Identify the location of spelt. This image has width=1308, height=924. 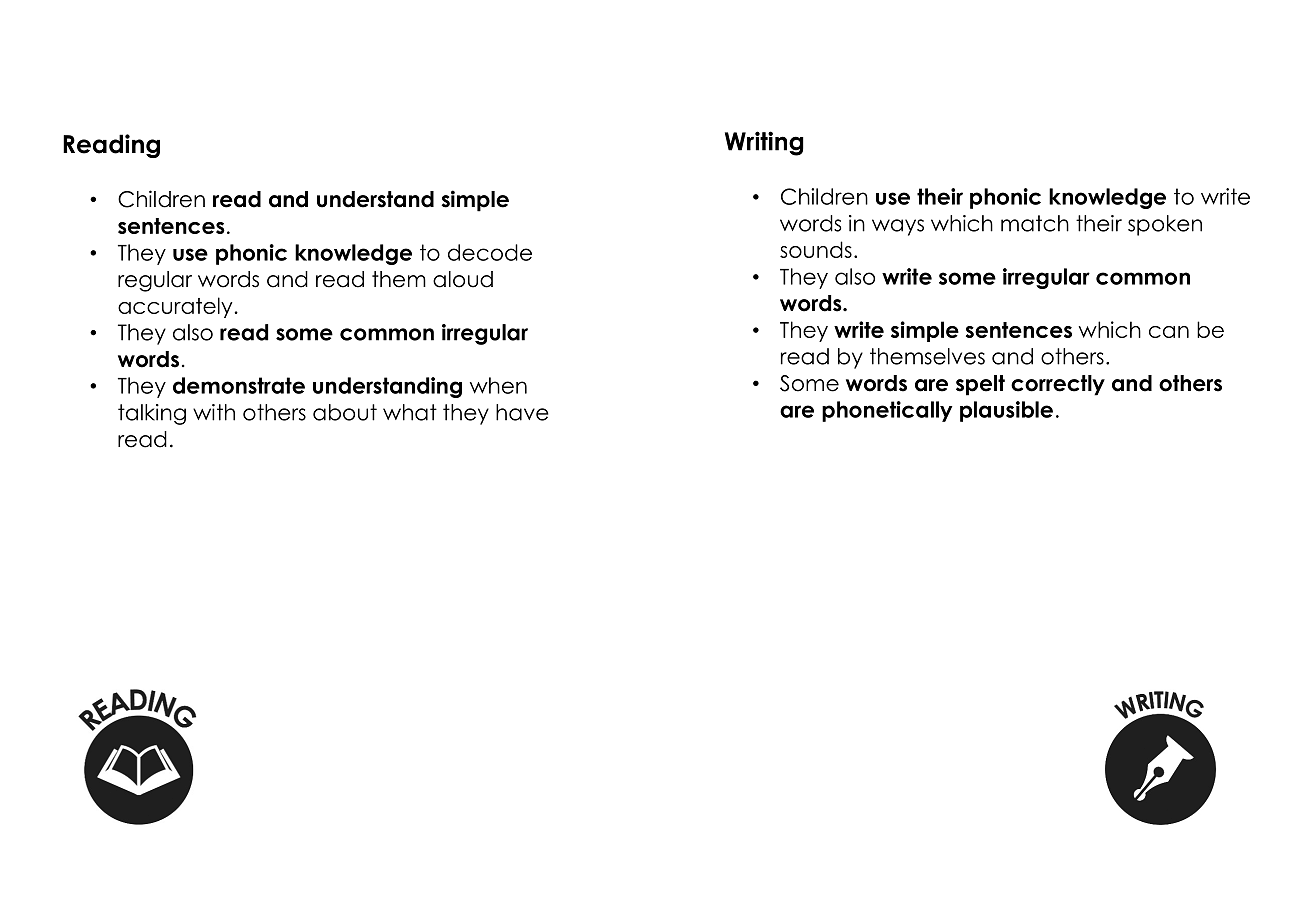
(980, 385).
